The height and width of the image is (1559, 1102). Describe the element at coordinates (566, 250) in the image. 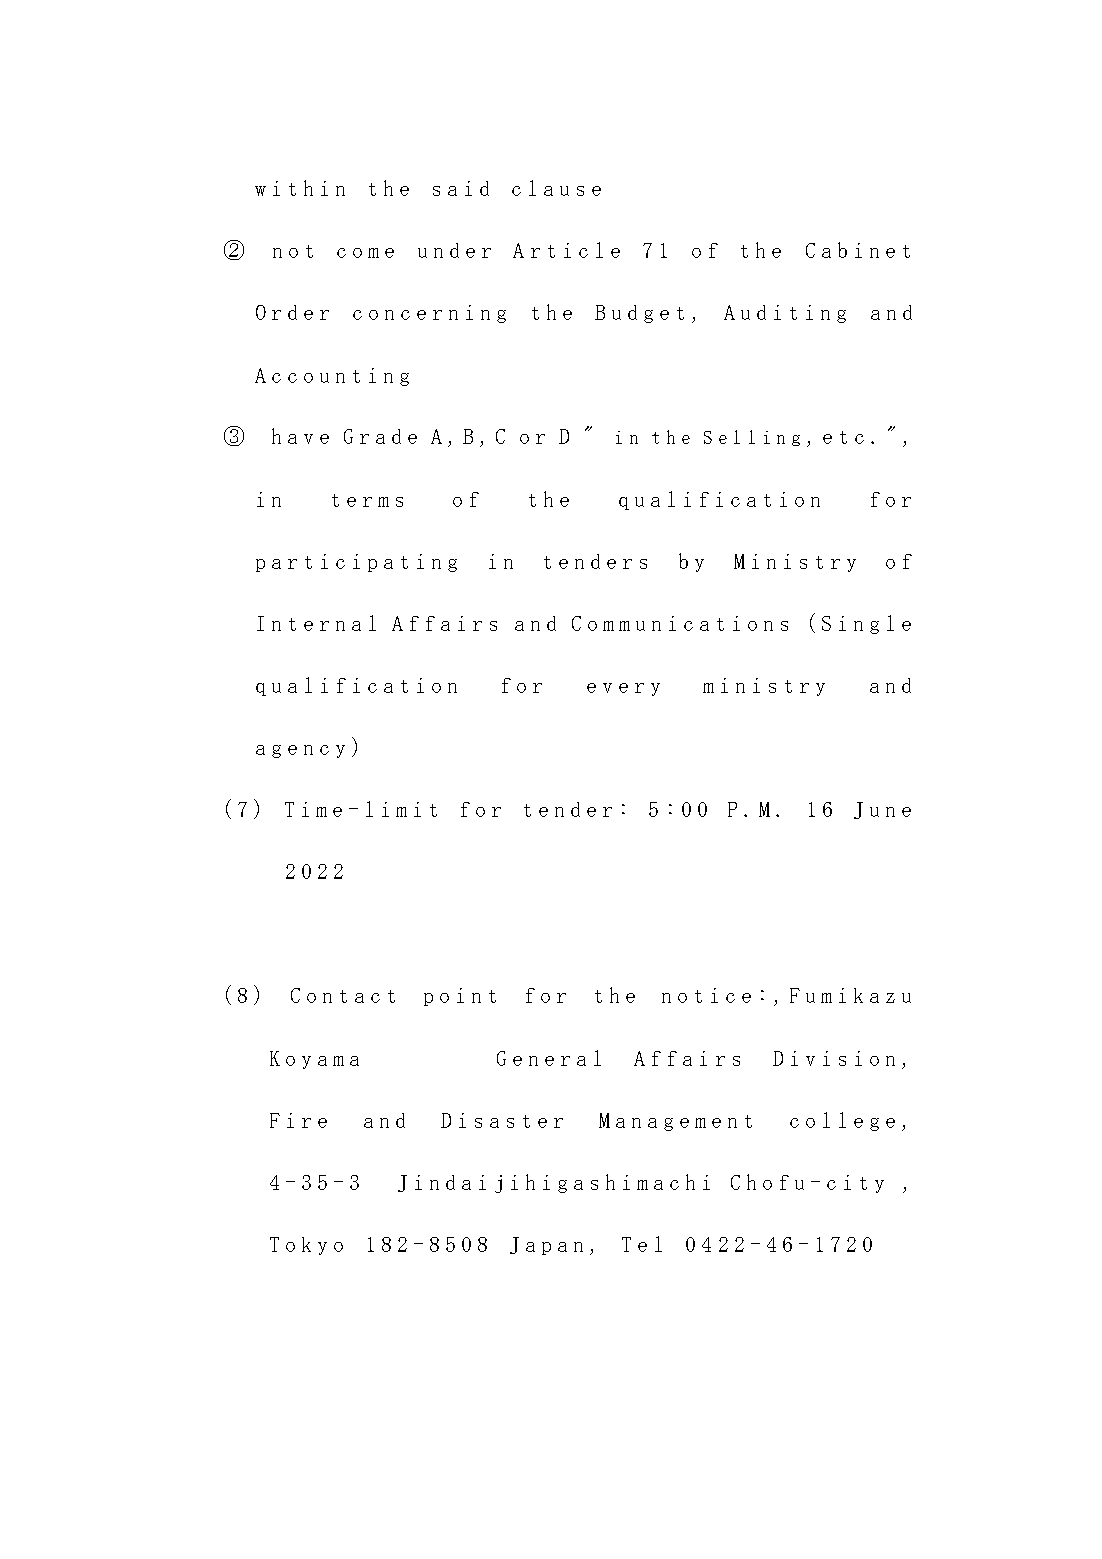

I see `Article` at that location.
